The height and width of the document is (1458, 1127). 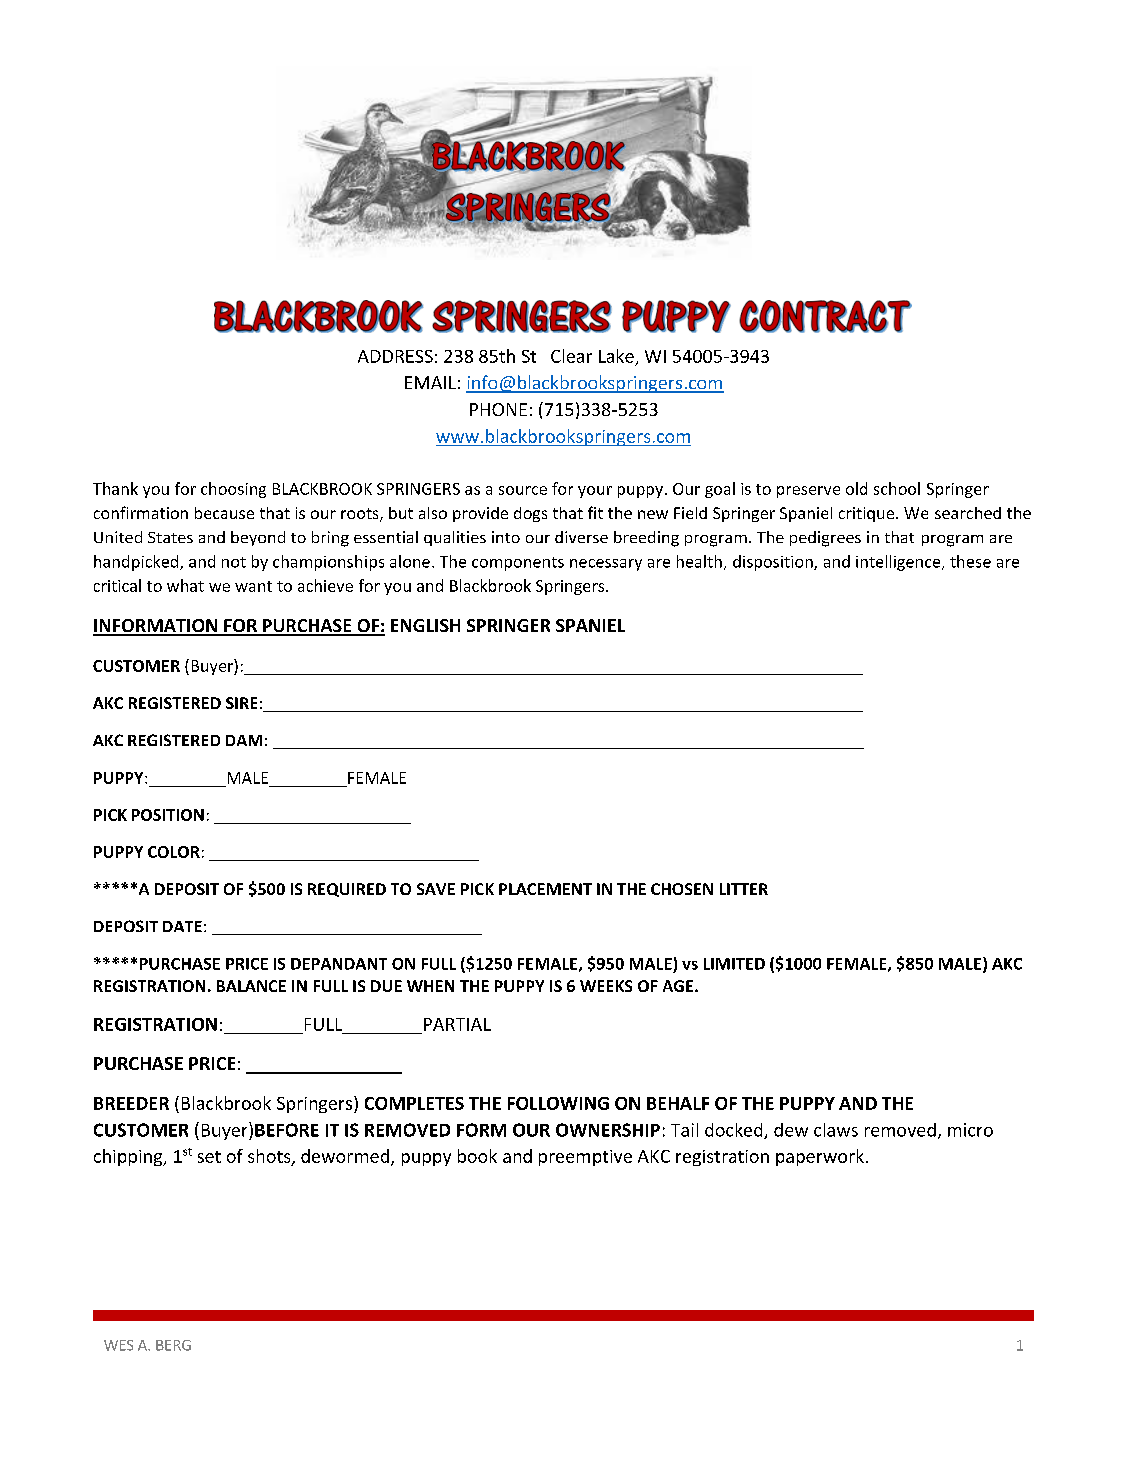 What do you see at coordinates (571, 356) in the document?
I see `Clear` at bounding box center [571, 356].
